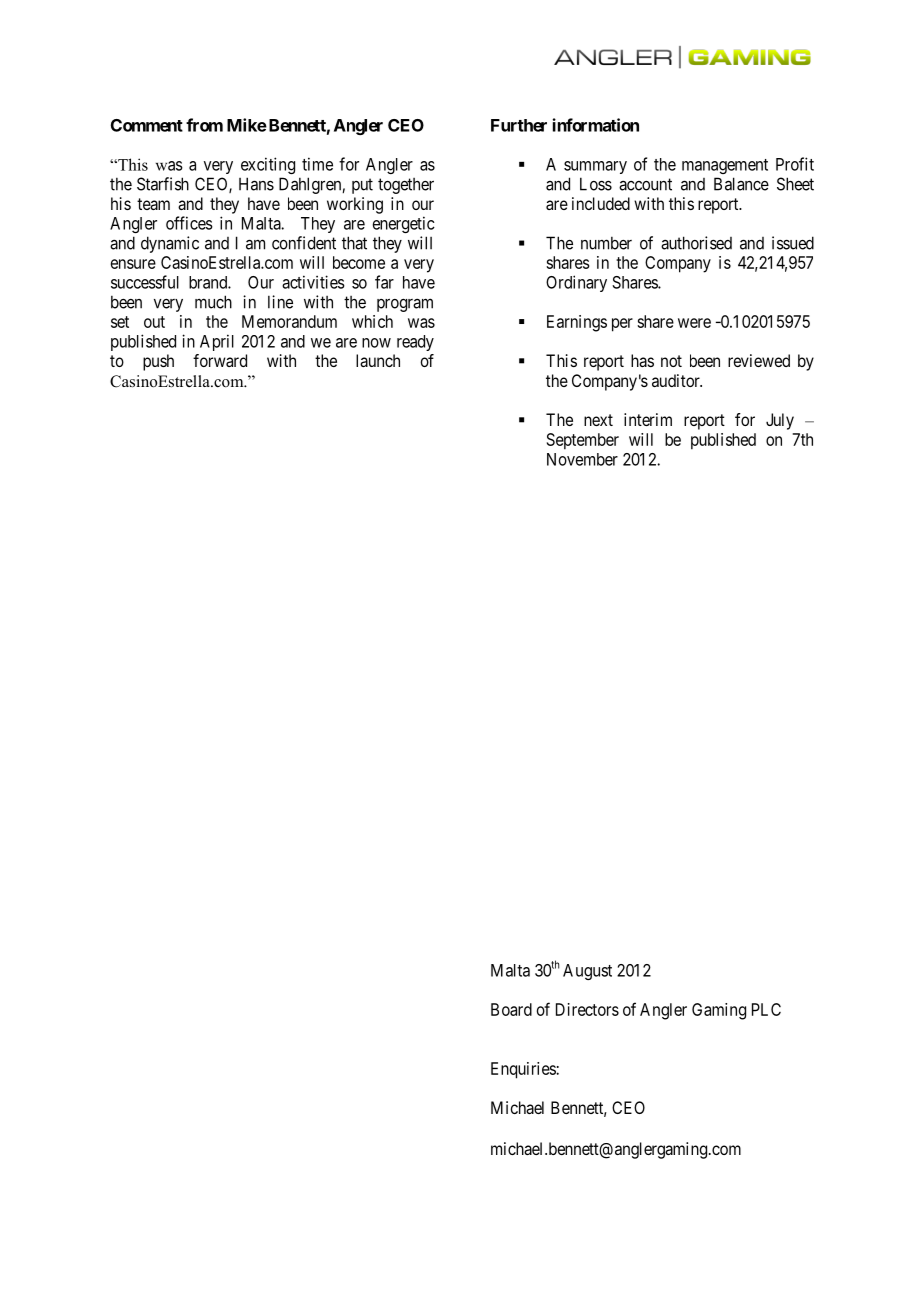 The image size is (924, 1308). Describe the element at coordinates (158, 362) in the image. I see `push` at that location.
